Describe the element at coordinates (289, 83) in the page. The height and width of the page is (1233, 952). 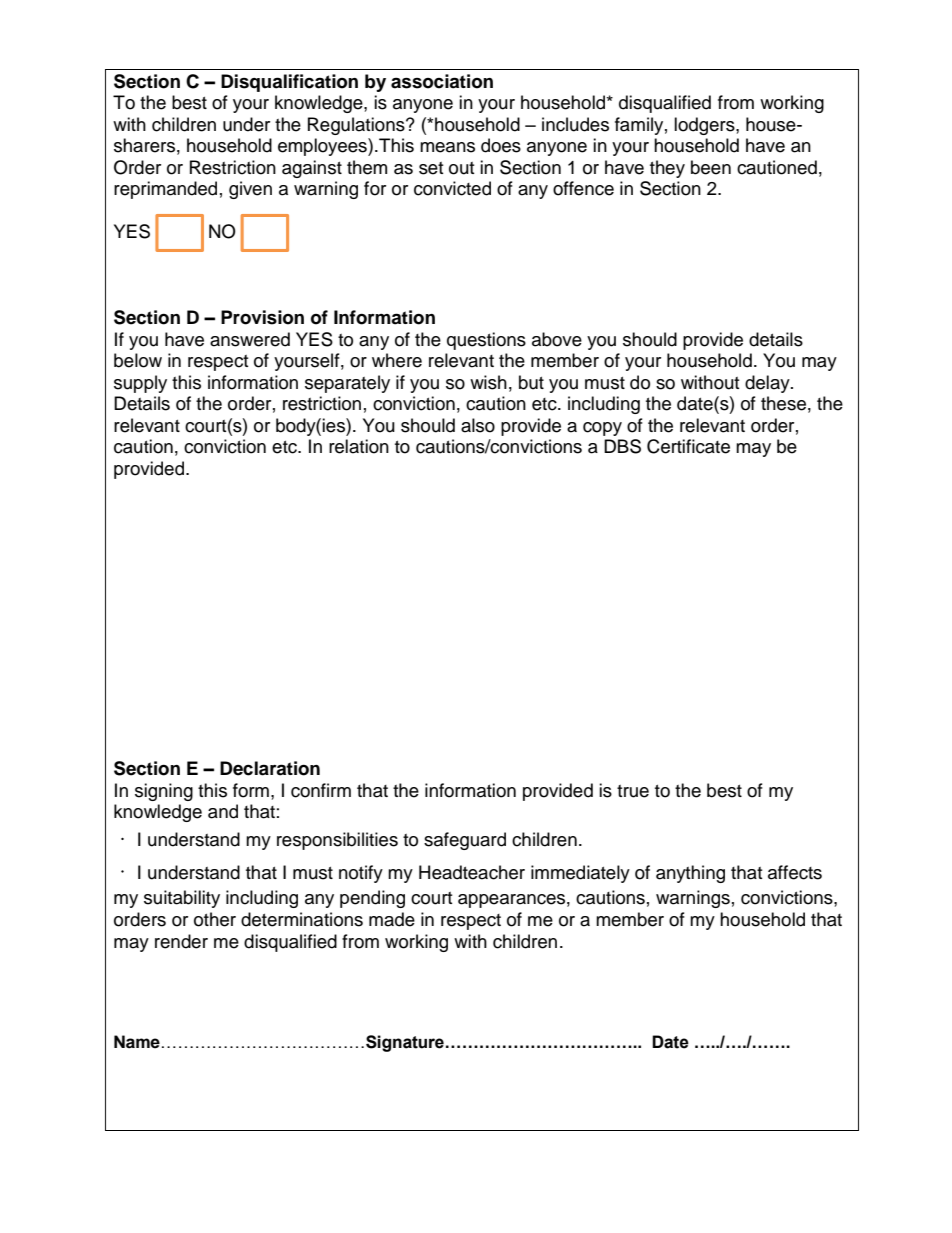
I see `Disqualification` at that location.
